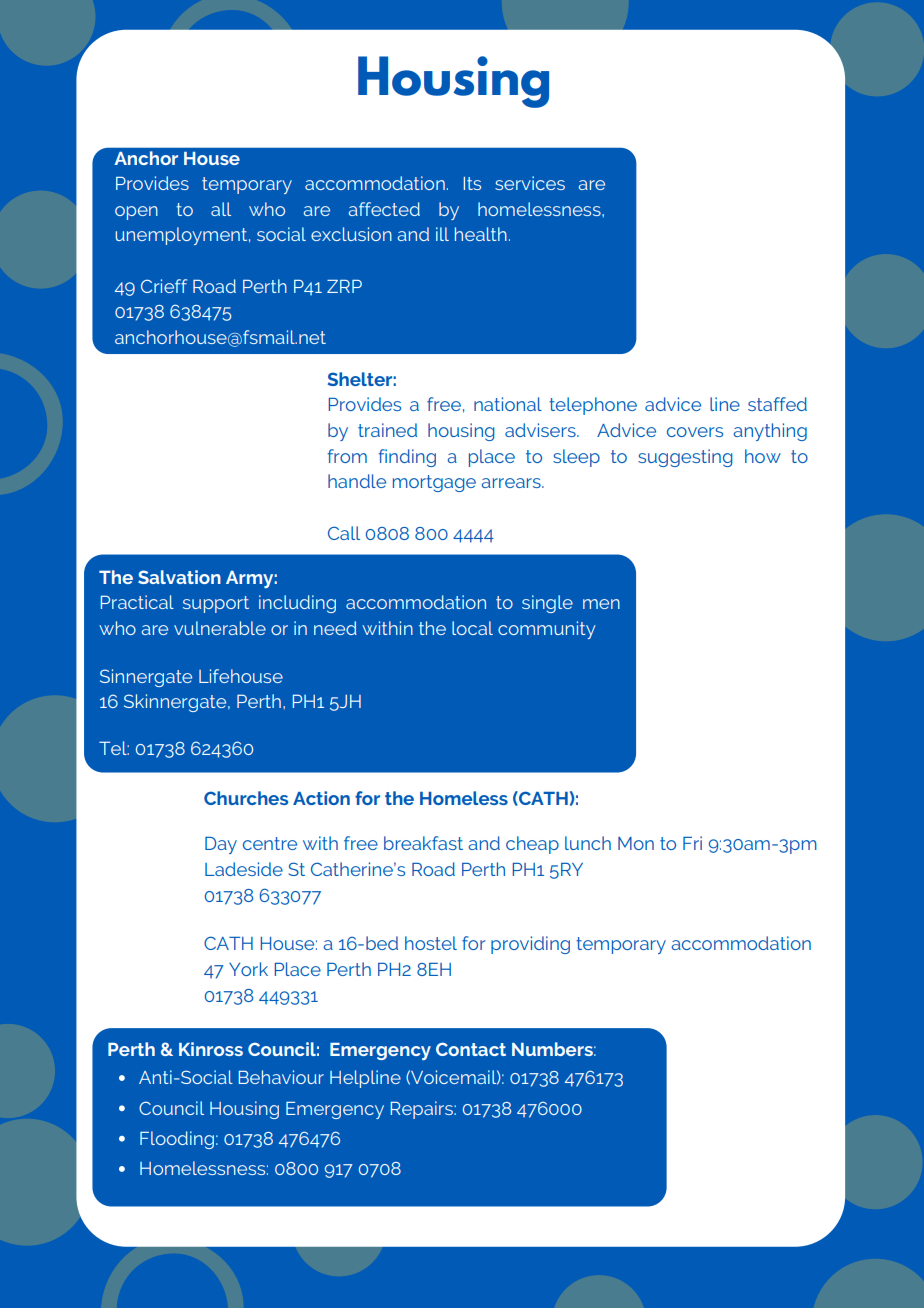  What do you see at coordinates (177, 1140) in the screenshot?
I see `Flooding` at bounding box center [177, 1140].
